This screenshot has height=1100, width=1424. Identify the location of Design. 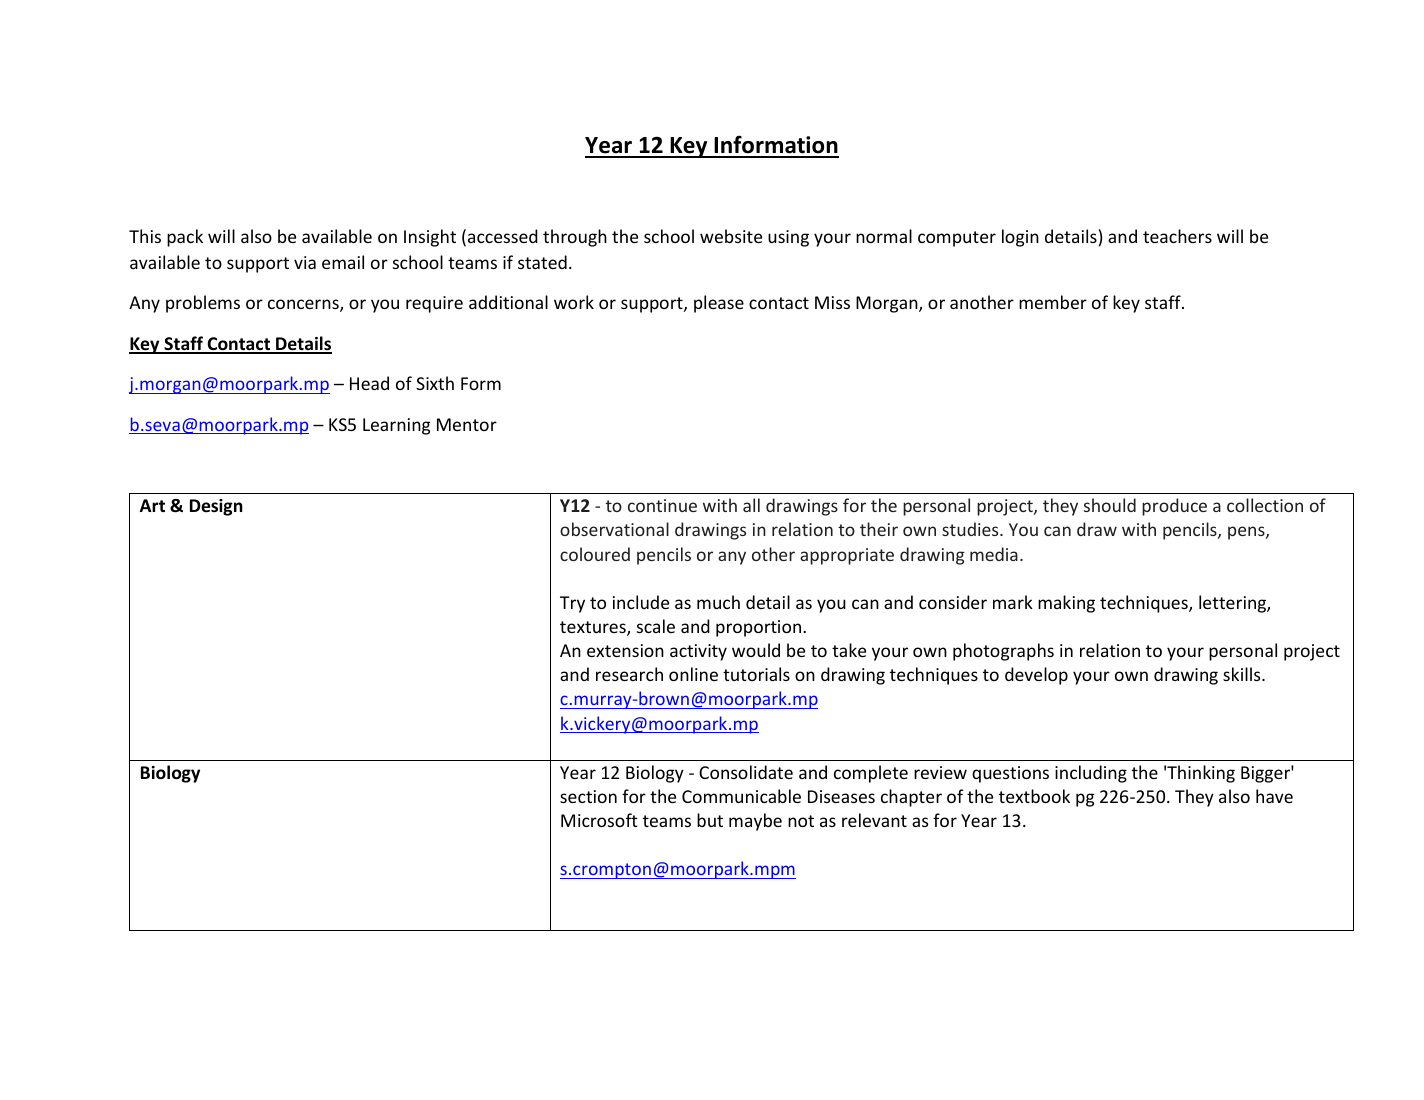
(216, 507).
